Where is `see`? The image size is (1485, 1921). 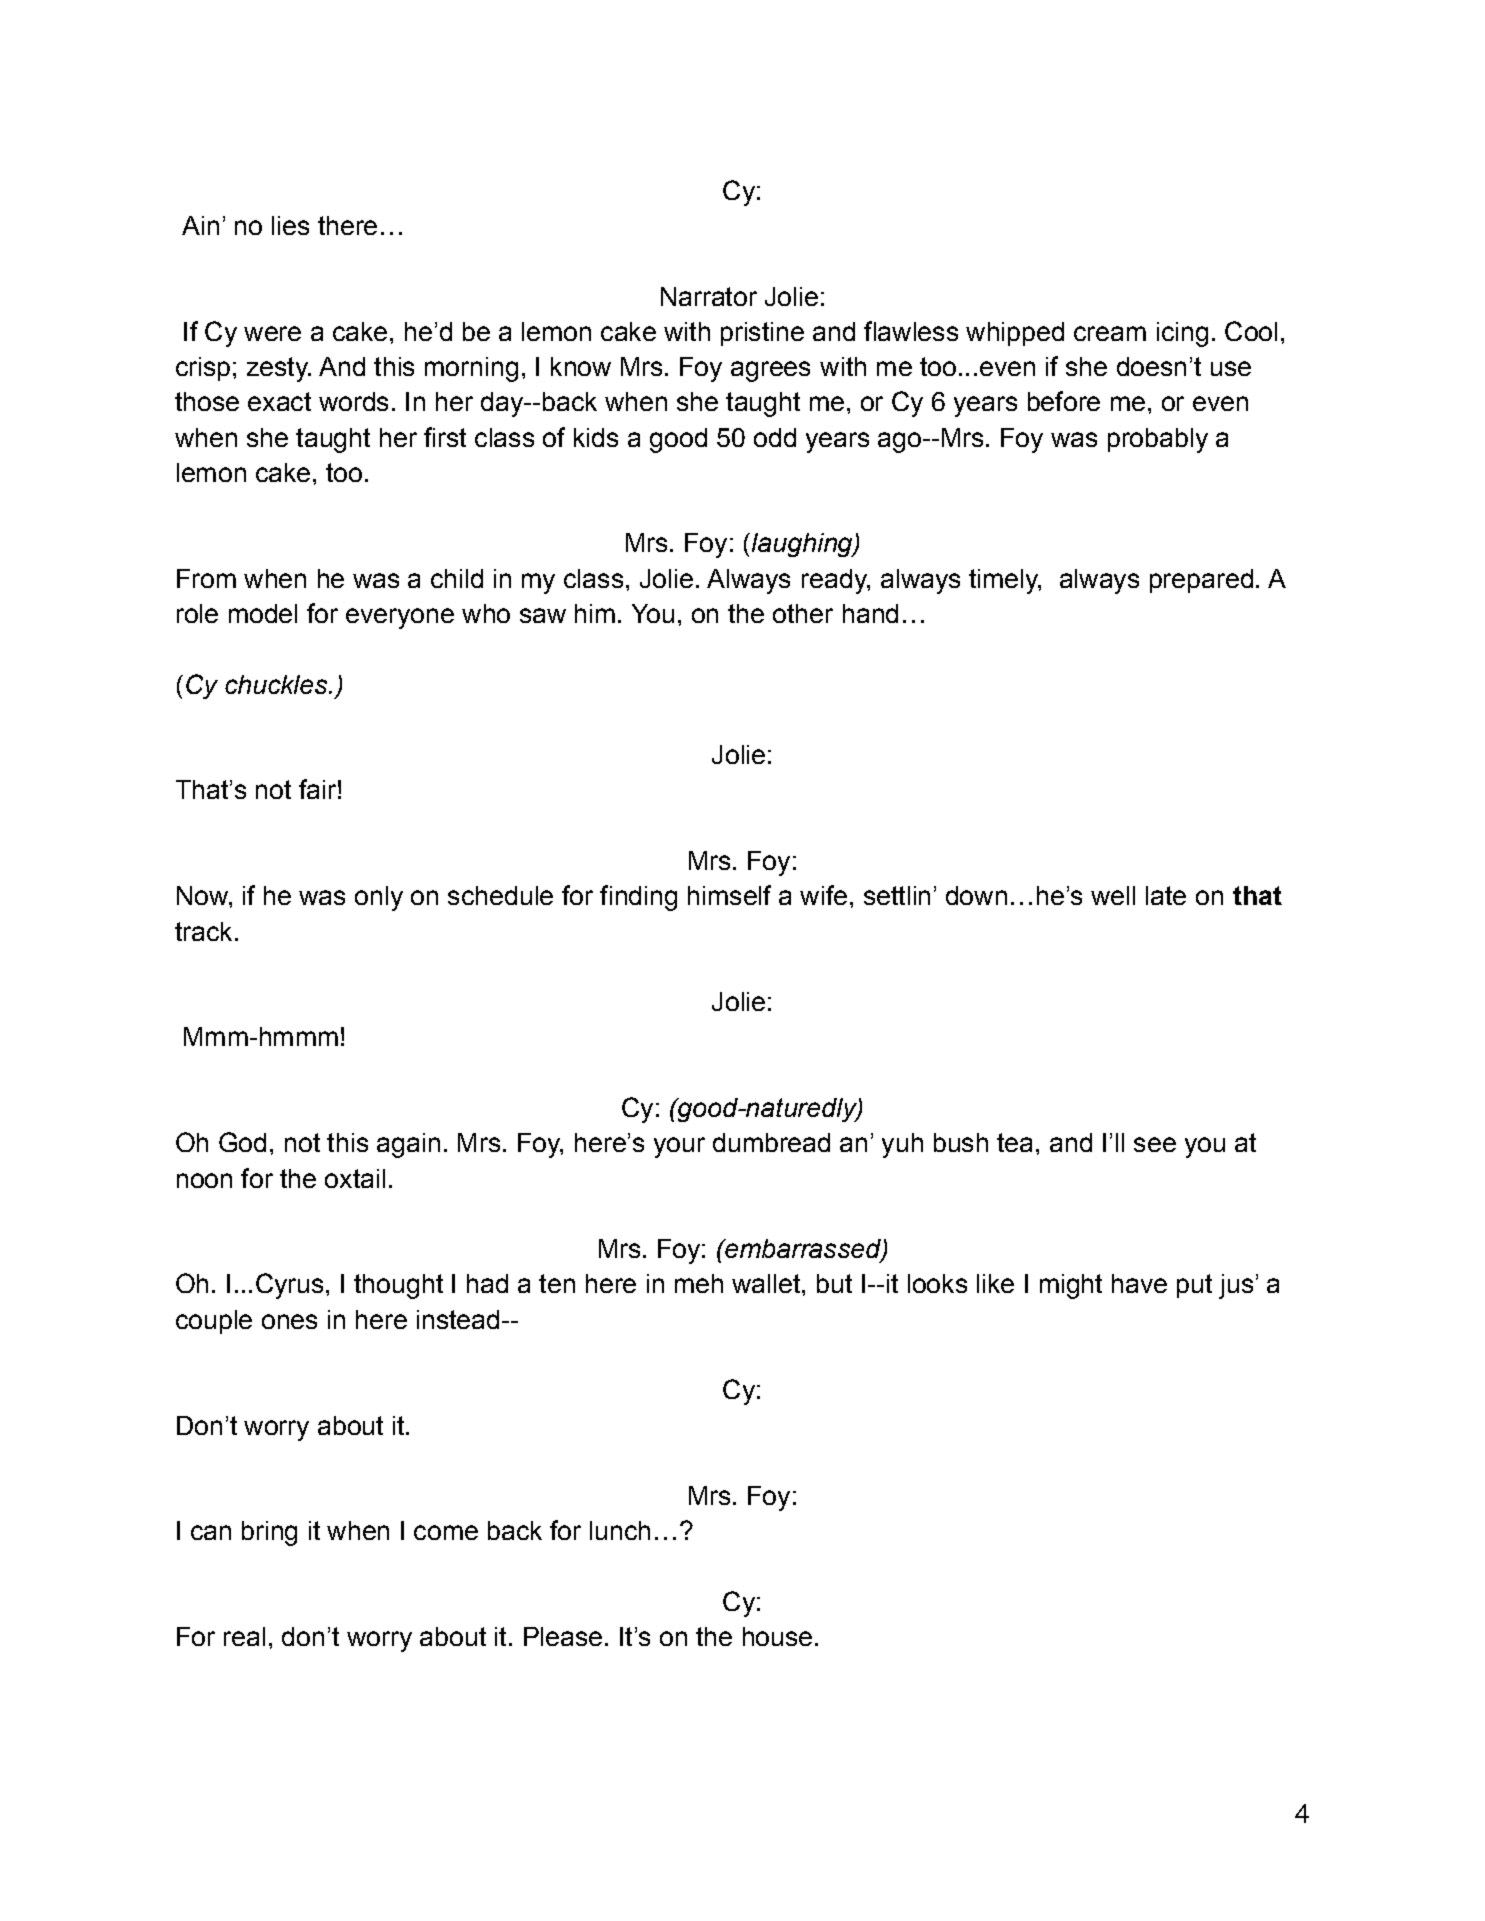 see is located at coordinates (1155, 1144).
